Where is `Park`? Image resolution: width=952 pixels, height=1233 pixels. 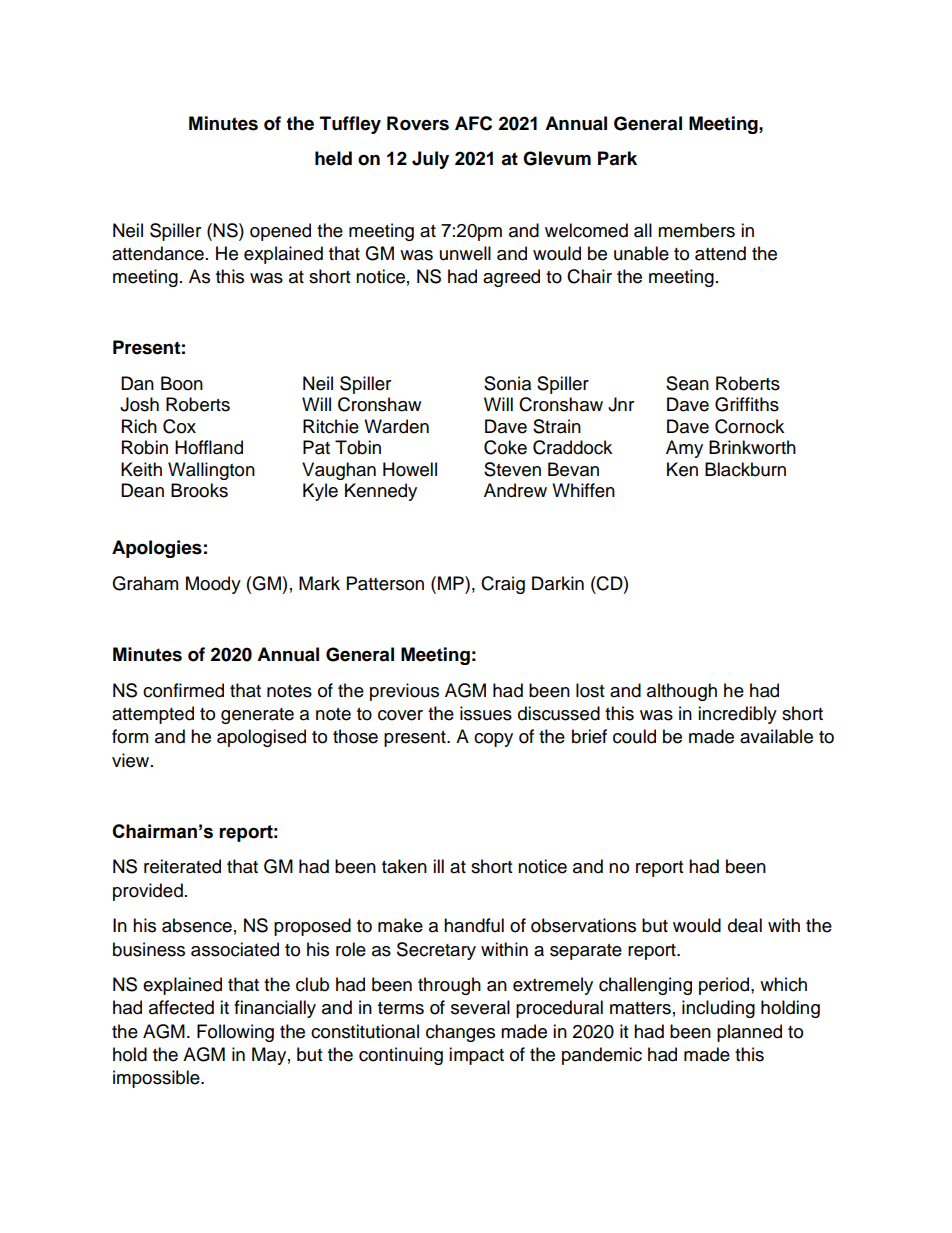 Park is located at coordinates (617, 158).
